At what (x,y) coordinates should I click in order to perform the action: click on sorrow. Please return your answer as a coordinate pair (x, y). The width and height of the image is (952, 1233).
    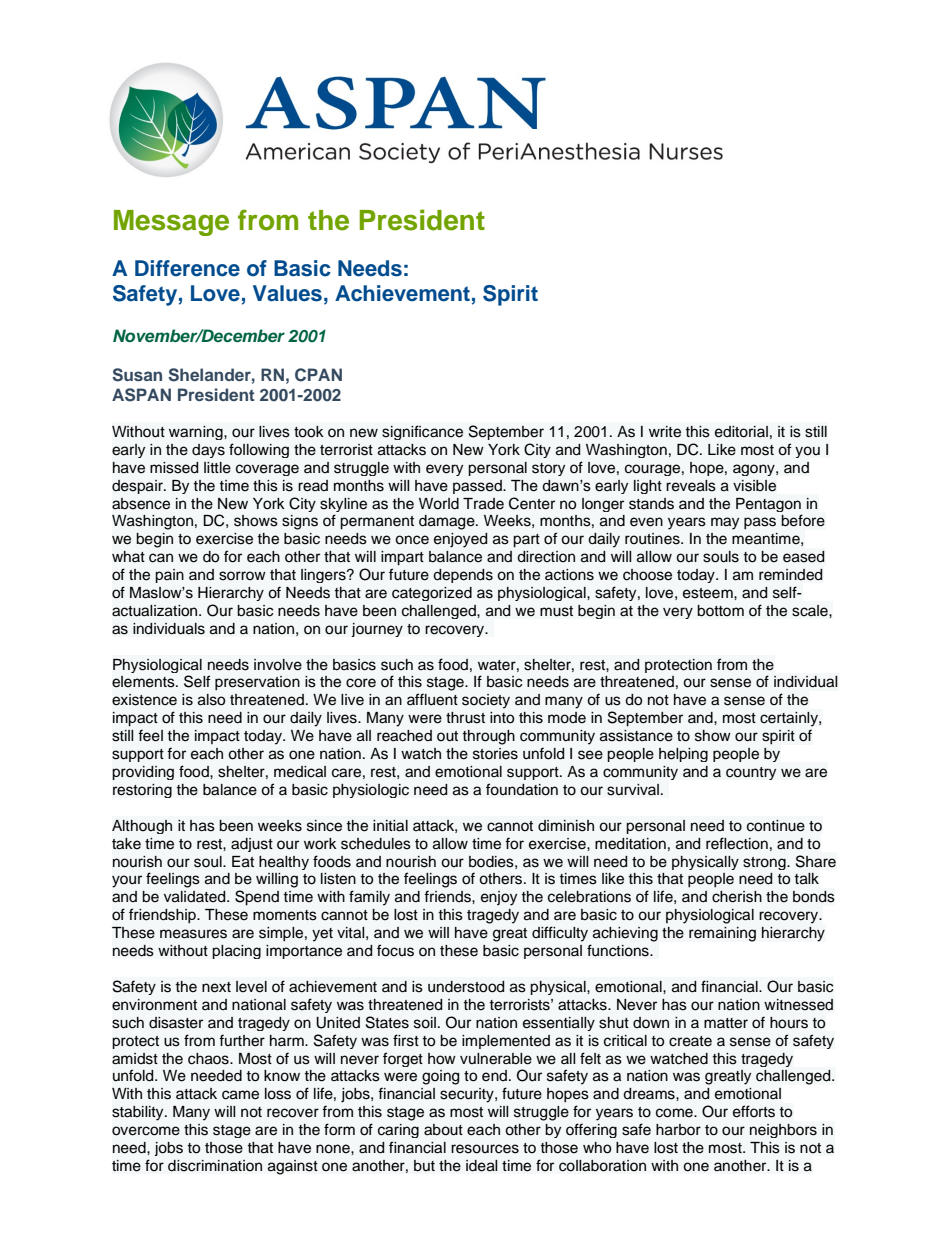
    Looking at the image, I should click on (242, 576).
